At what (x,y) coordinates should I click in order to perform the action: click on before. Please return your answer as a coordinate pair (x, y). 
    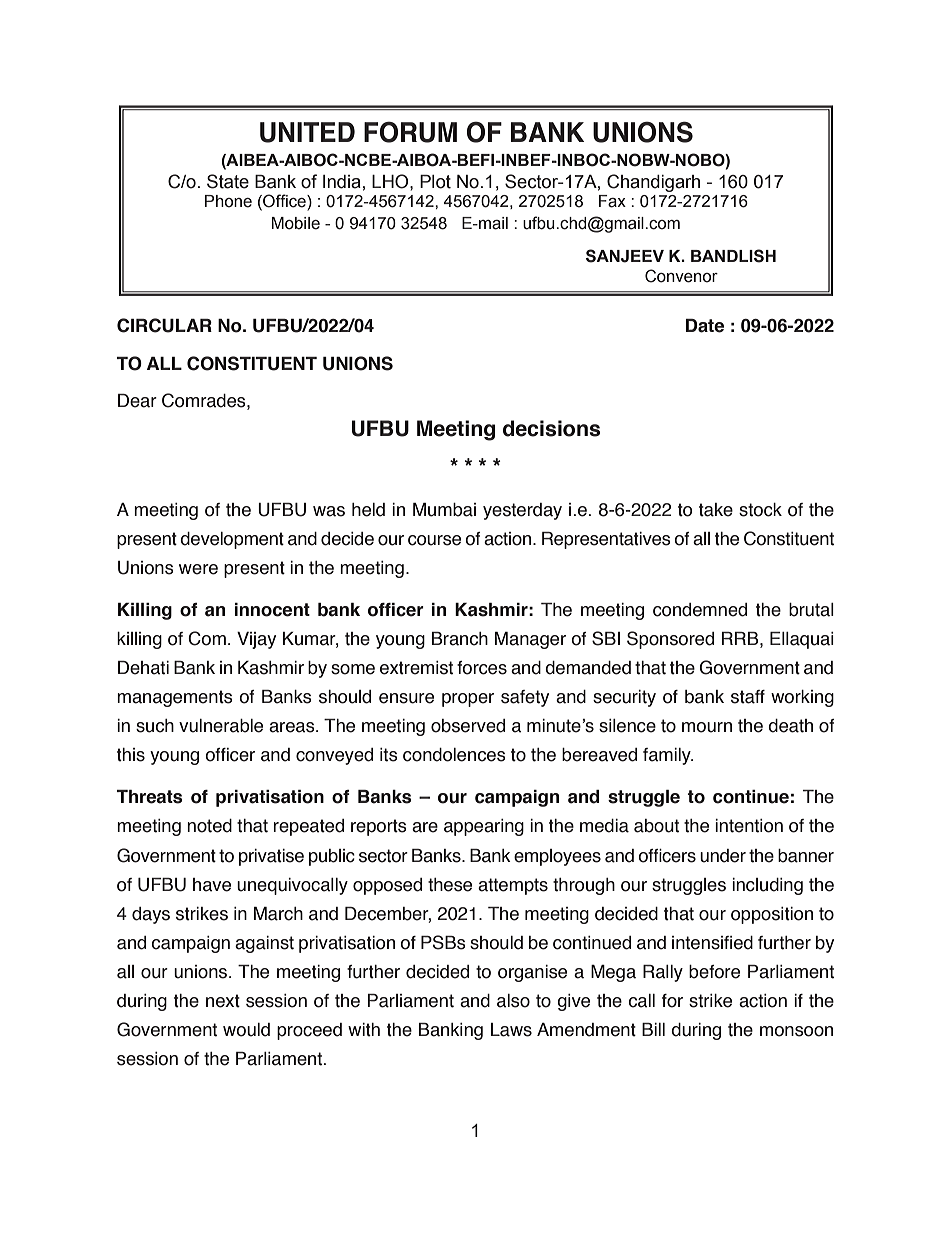
    Looking at the image, I should click on (714, 972).
